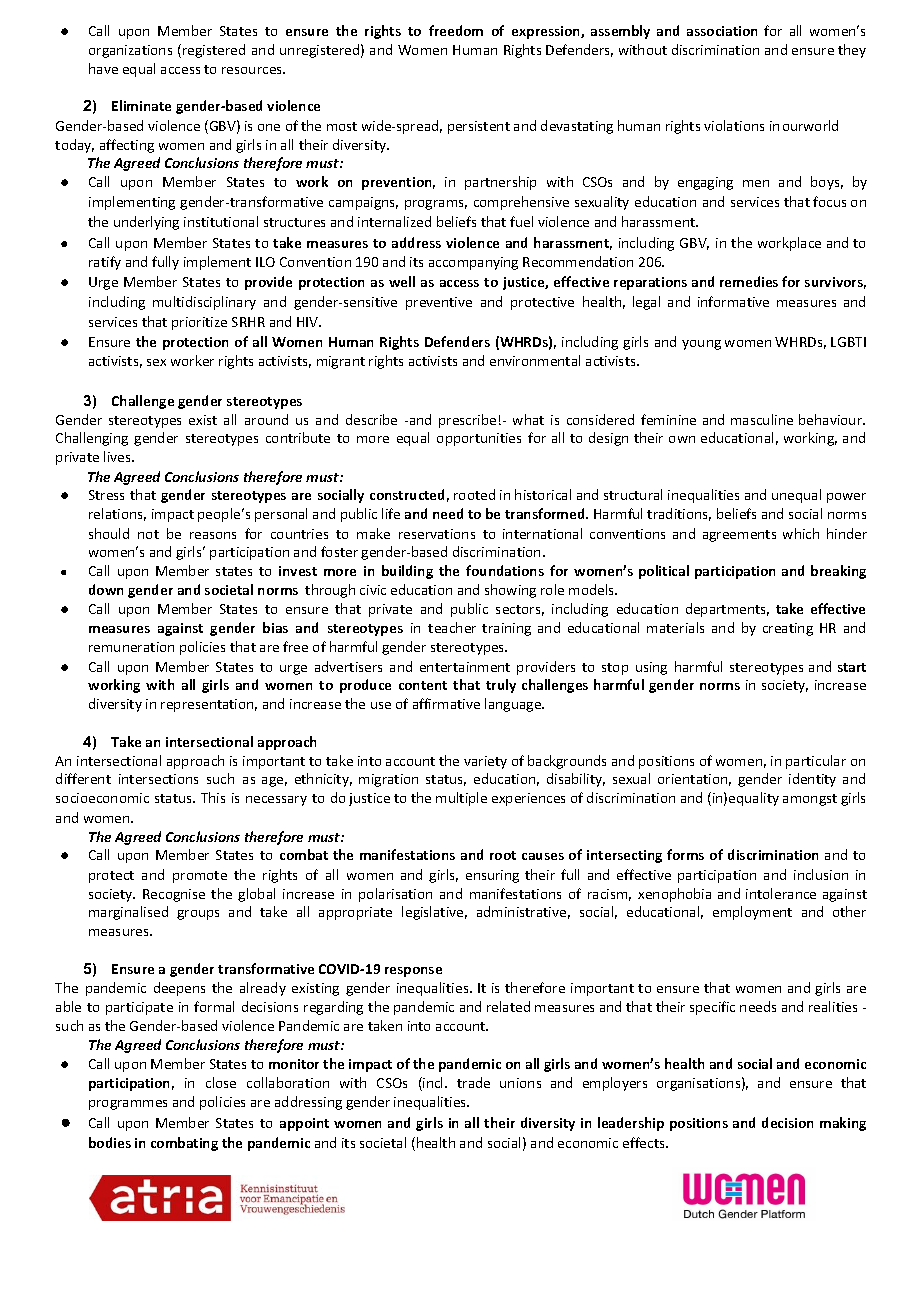 This page has width=924, height=1308. Describe the element at coordinates (479, 439) in the page. I see `opportunities` at that location.
